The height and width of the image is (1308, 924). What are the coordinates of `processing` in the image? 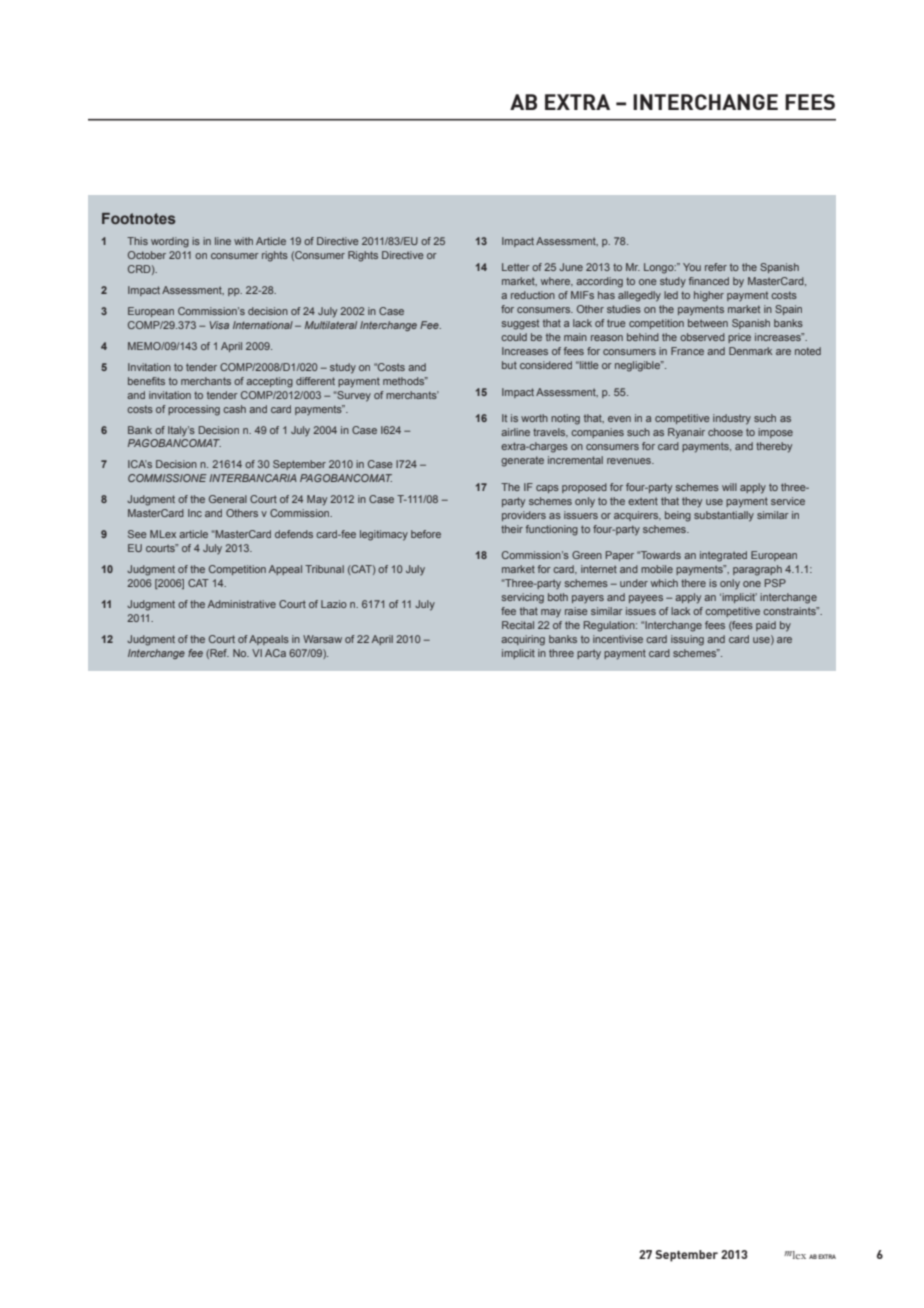 It's located at (194, 410).
